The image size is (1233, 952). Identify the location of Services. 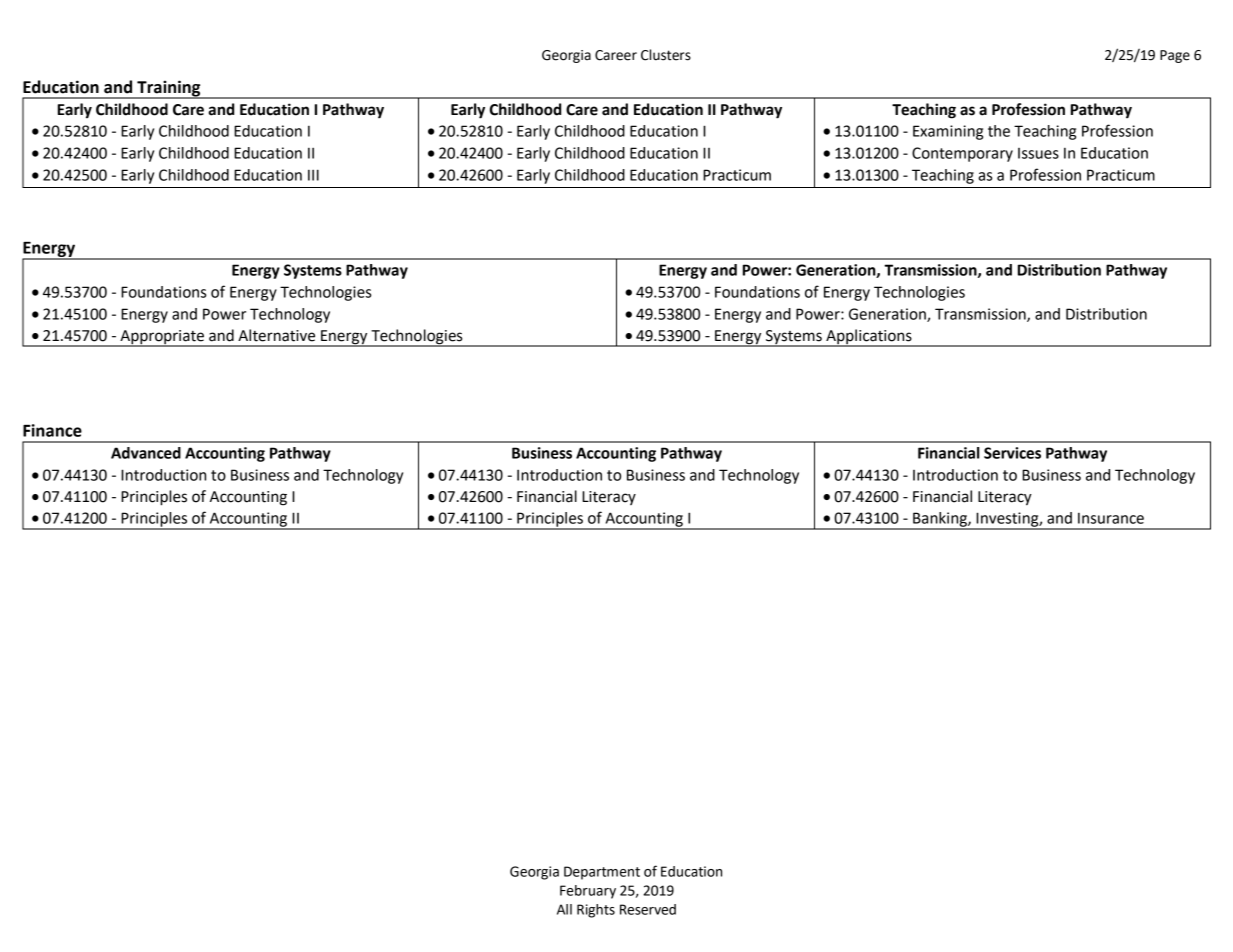
(1012, 453).
